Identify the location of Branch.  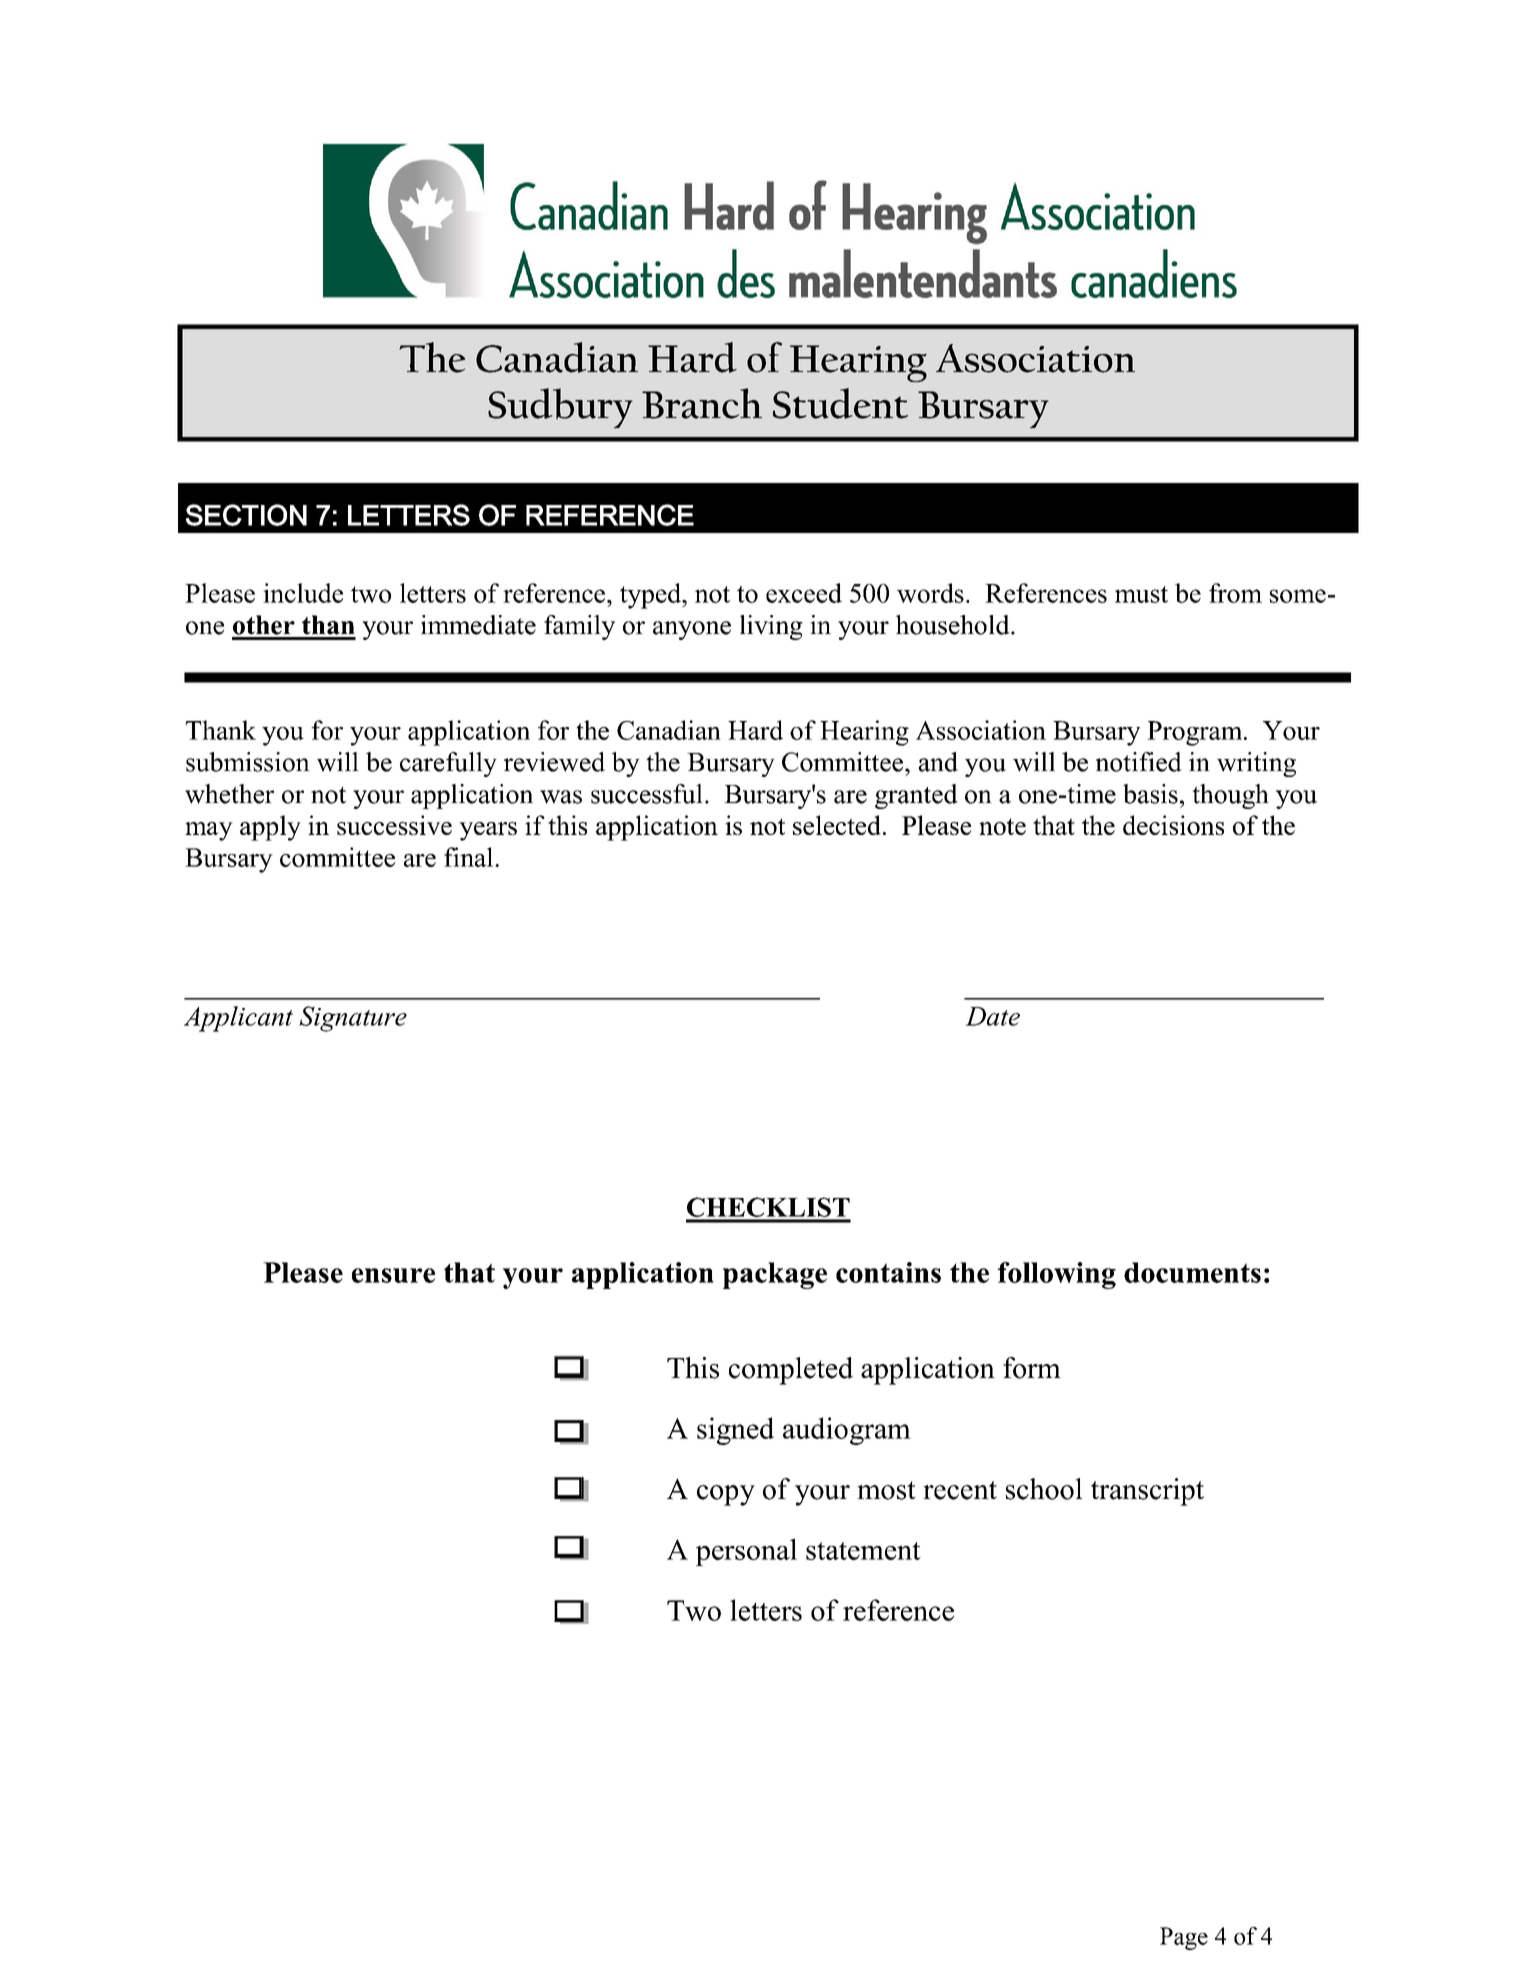
(702, 403).
